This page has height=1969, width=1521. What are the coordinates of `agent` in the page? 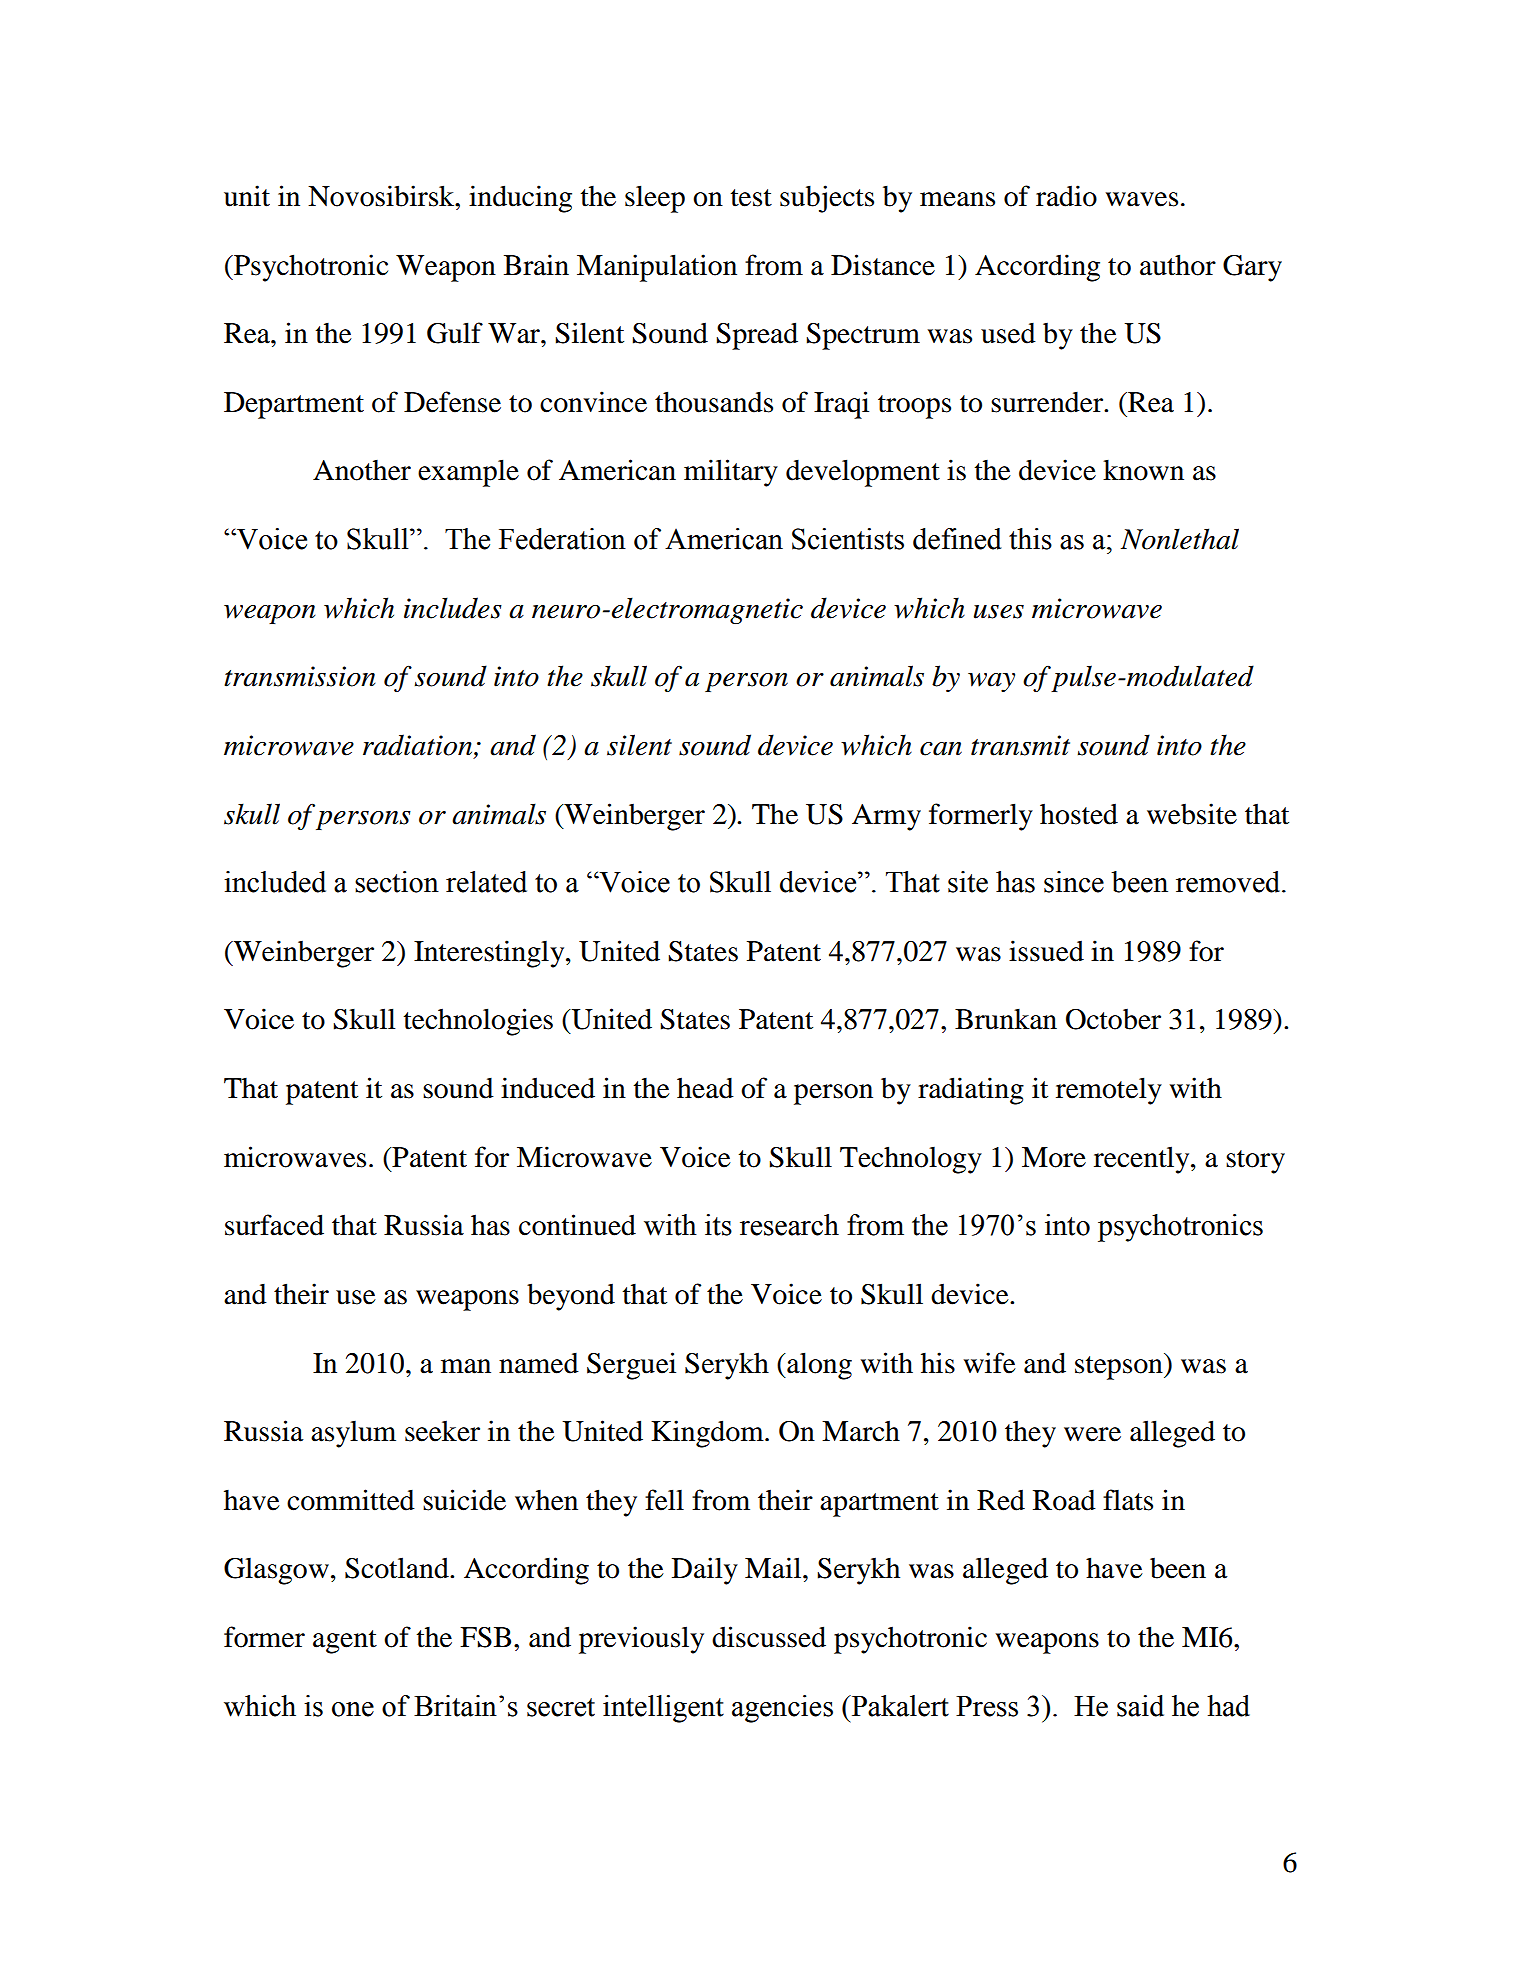 It's located at (345, 1642).
